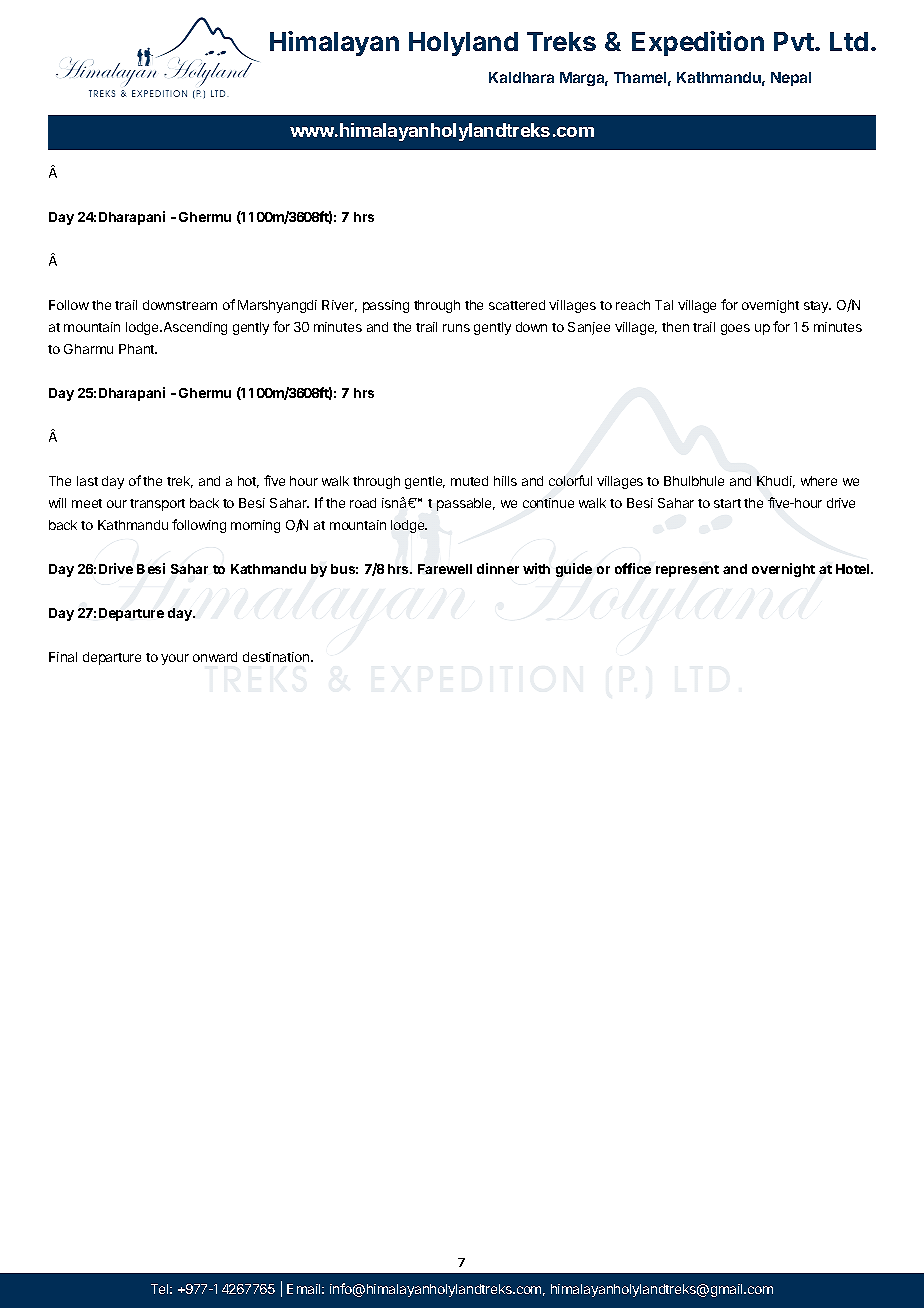 The width and height of the document is (924, 1308). I want to click on River, so click(339, 306).
